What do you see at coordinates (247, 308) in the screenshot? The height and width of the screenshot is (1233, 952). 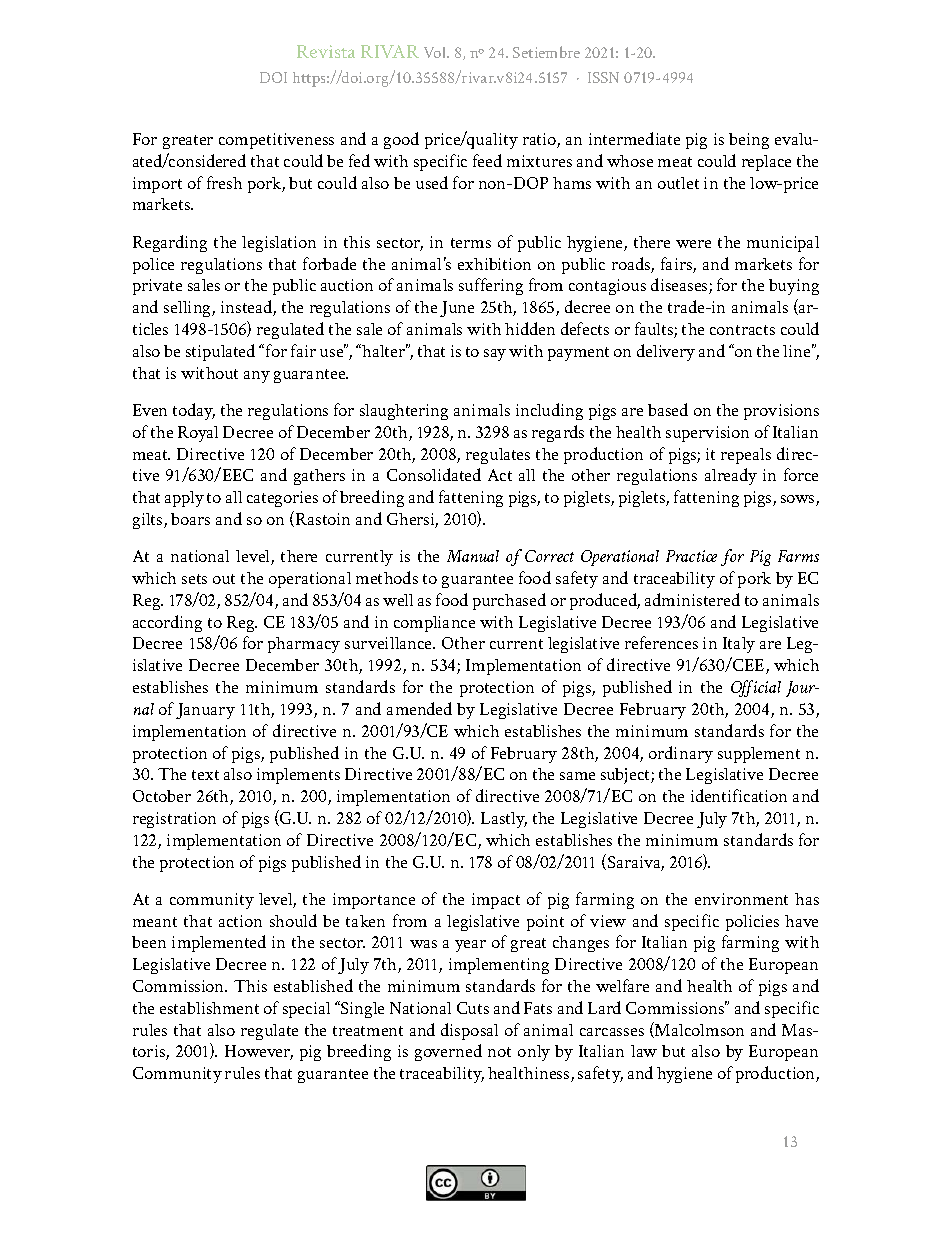 I see `instead` at bounding box center [247, 308].
